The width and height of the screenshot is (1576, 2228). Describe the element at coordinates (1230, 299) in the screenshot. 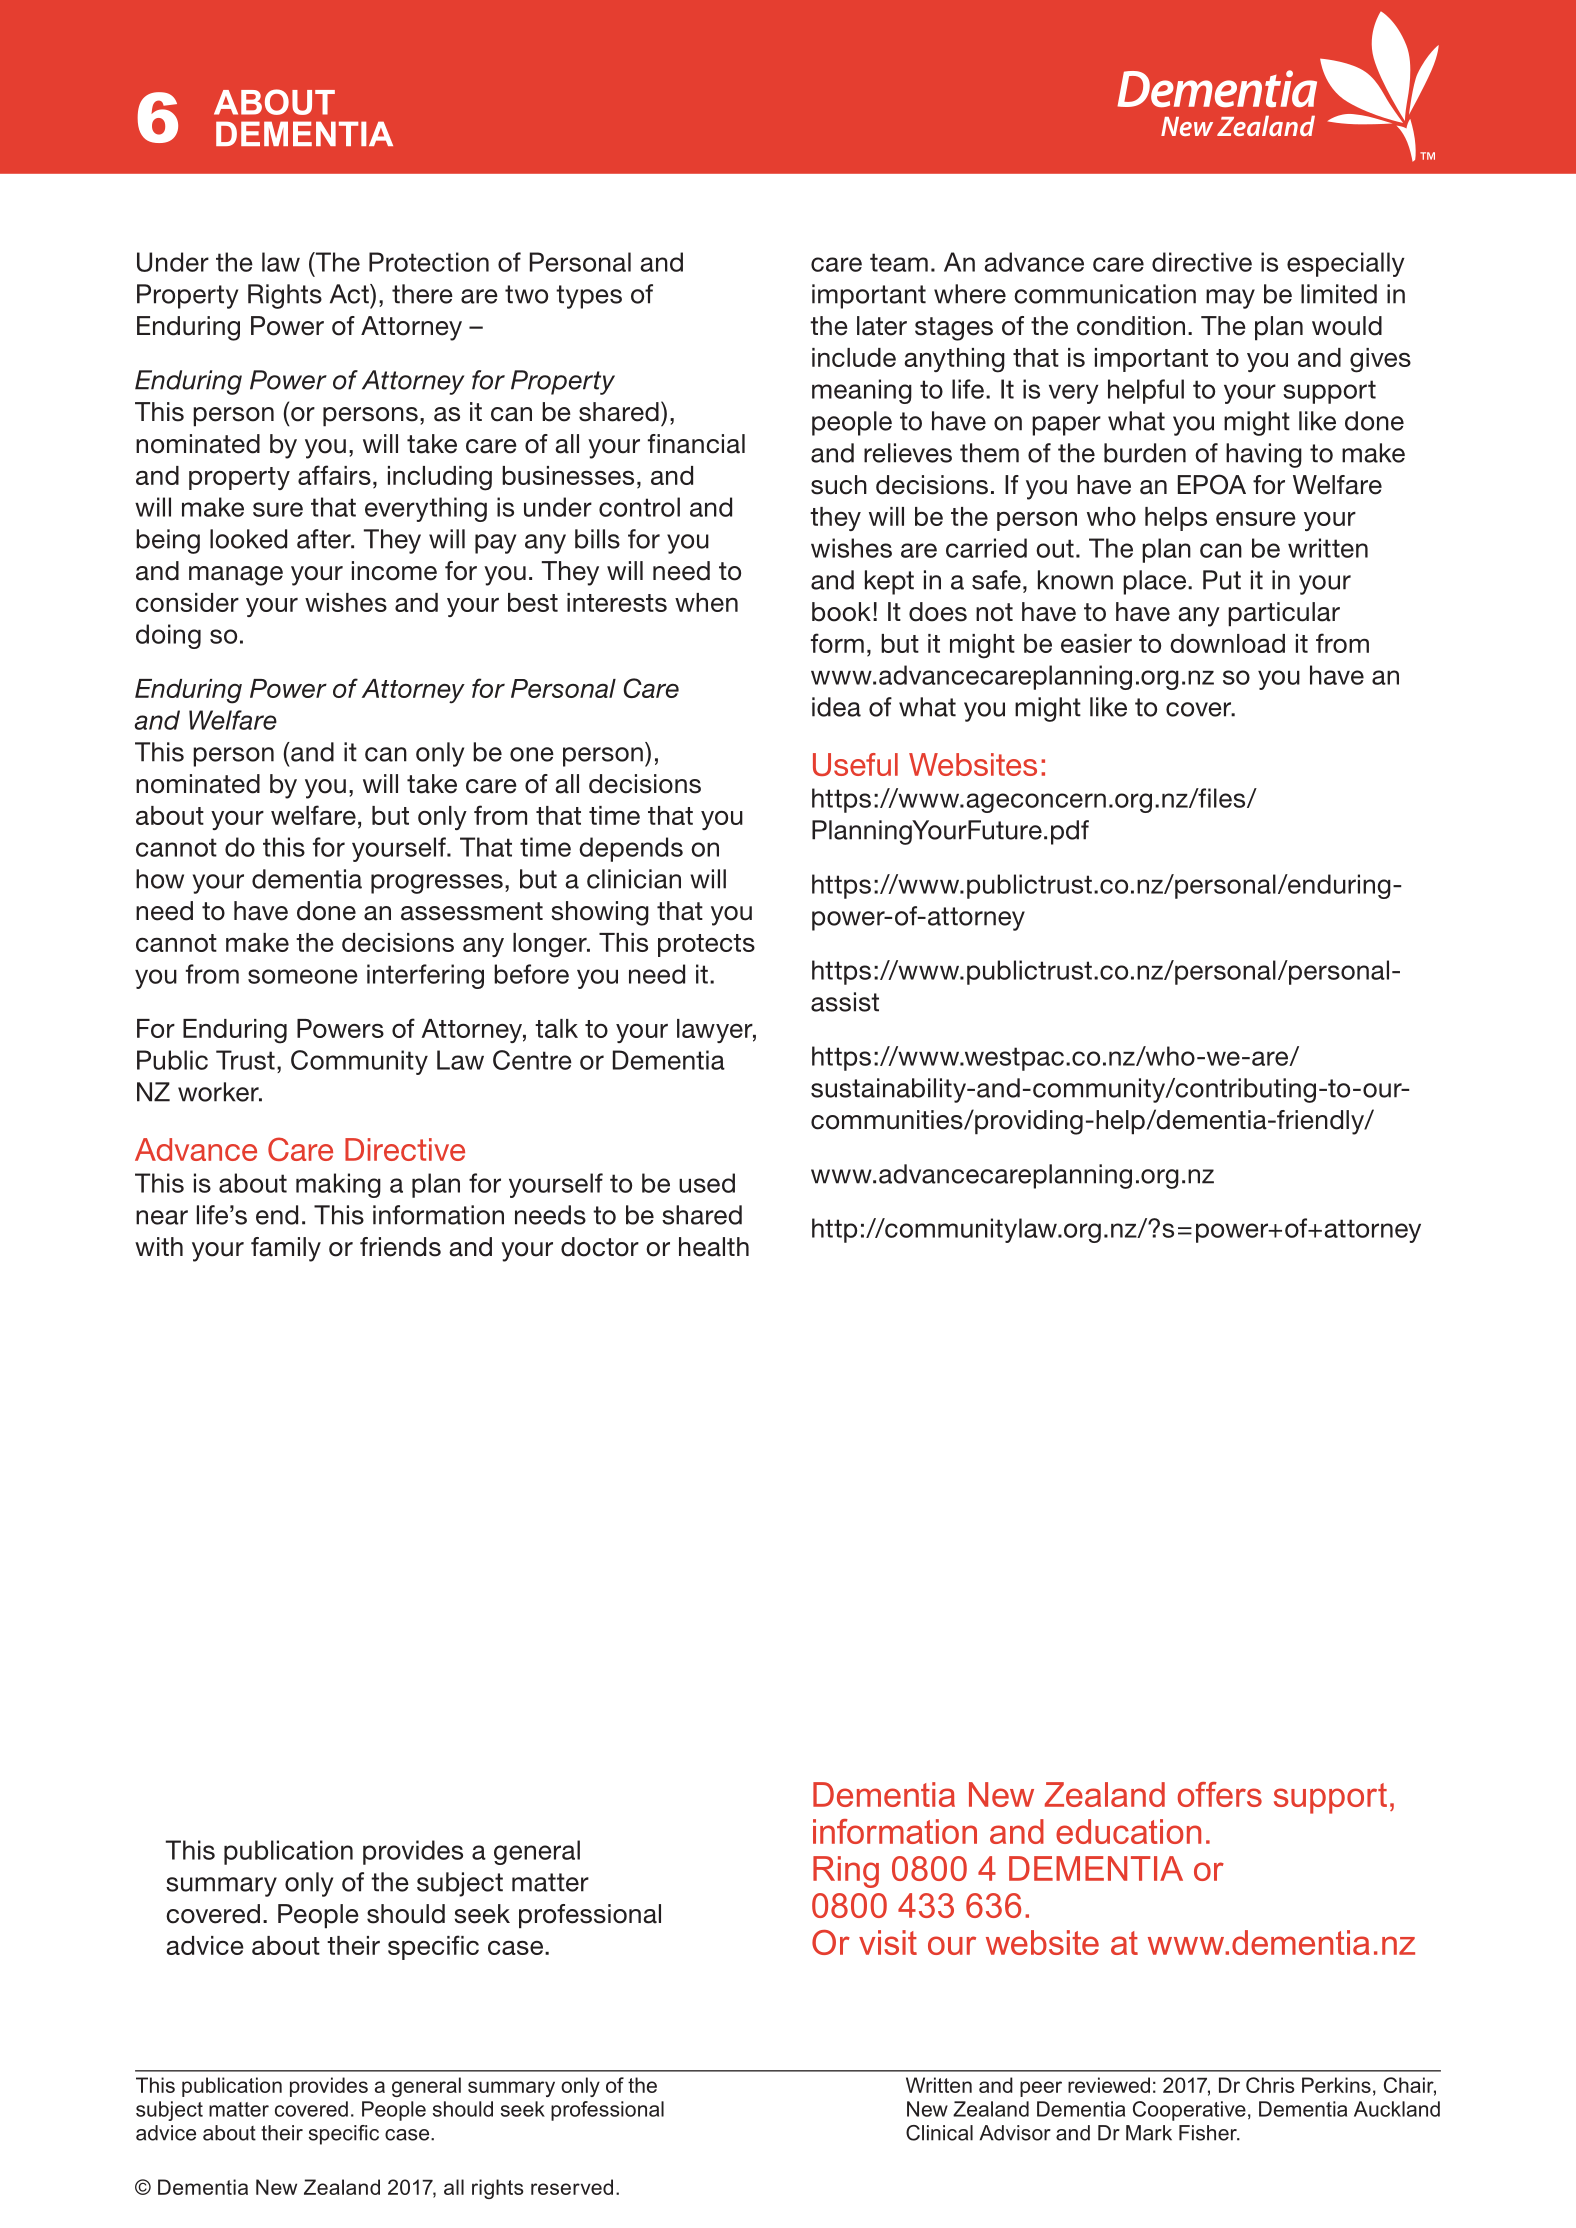

I see `may` at that location.
